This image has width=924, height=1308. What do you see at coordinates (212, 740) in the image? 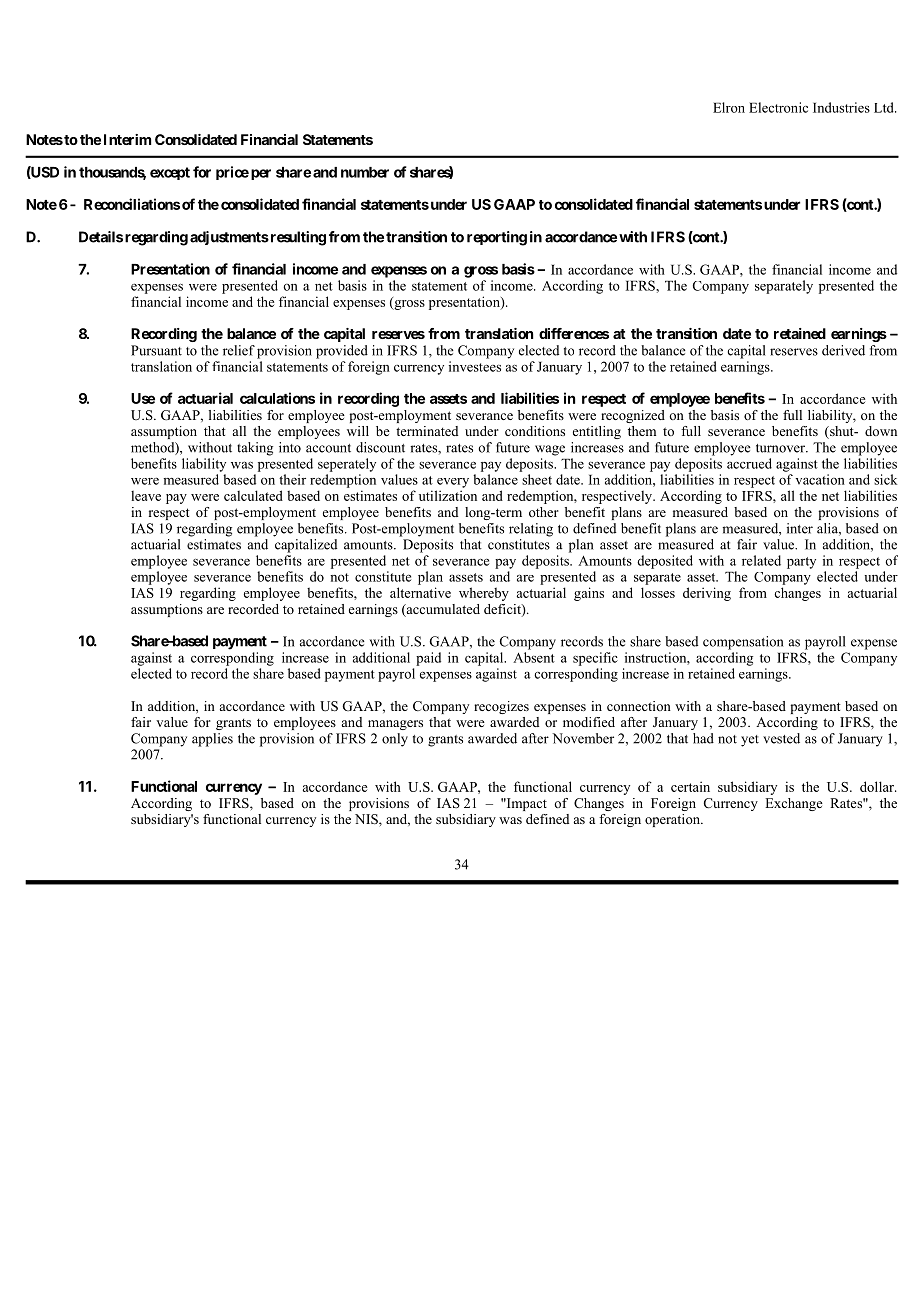
I see `applies` at bounding box center [212, 740].
